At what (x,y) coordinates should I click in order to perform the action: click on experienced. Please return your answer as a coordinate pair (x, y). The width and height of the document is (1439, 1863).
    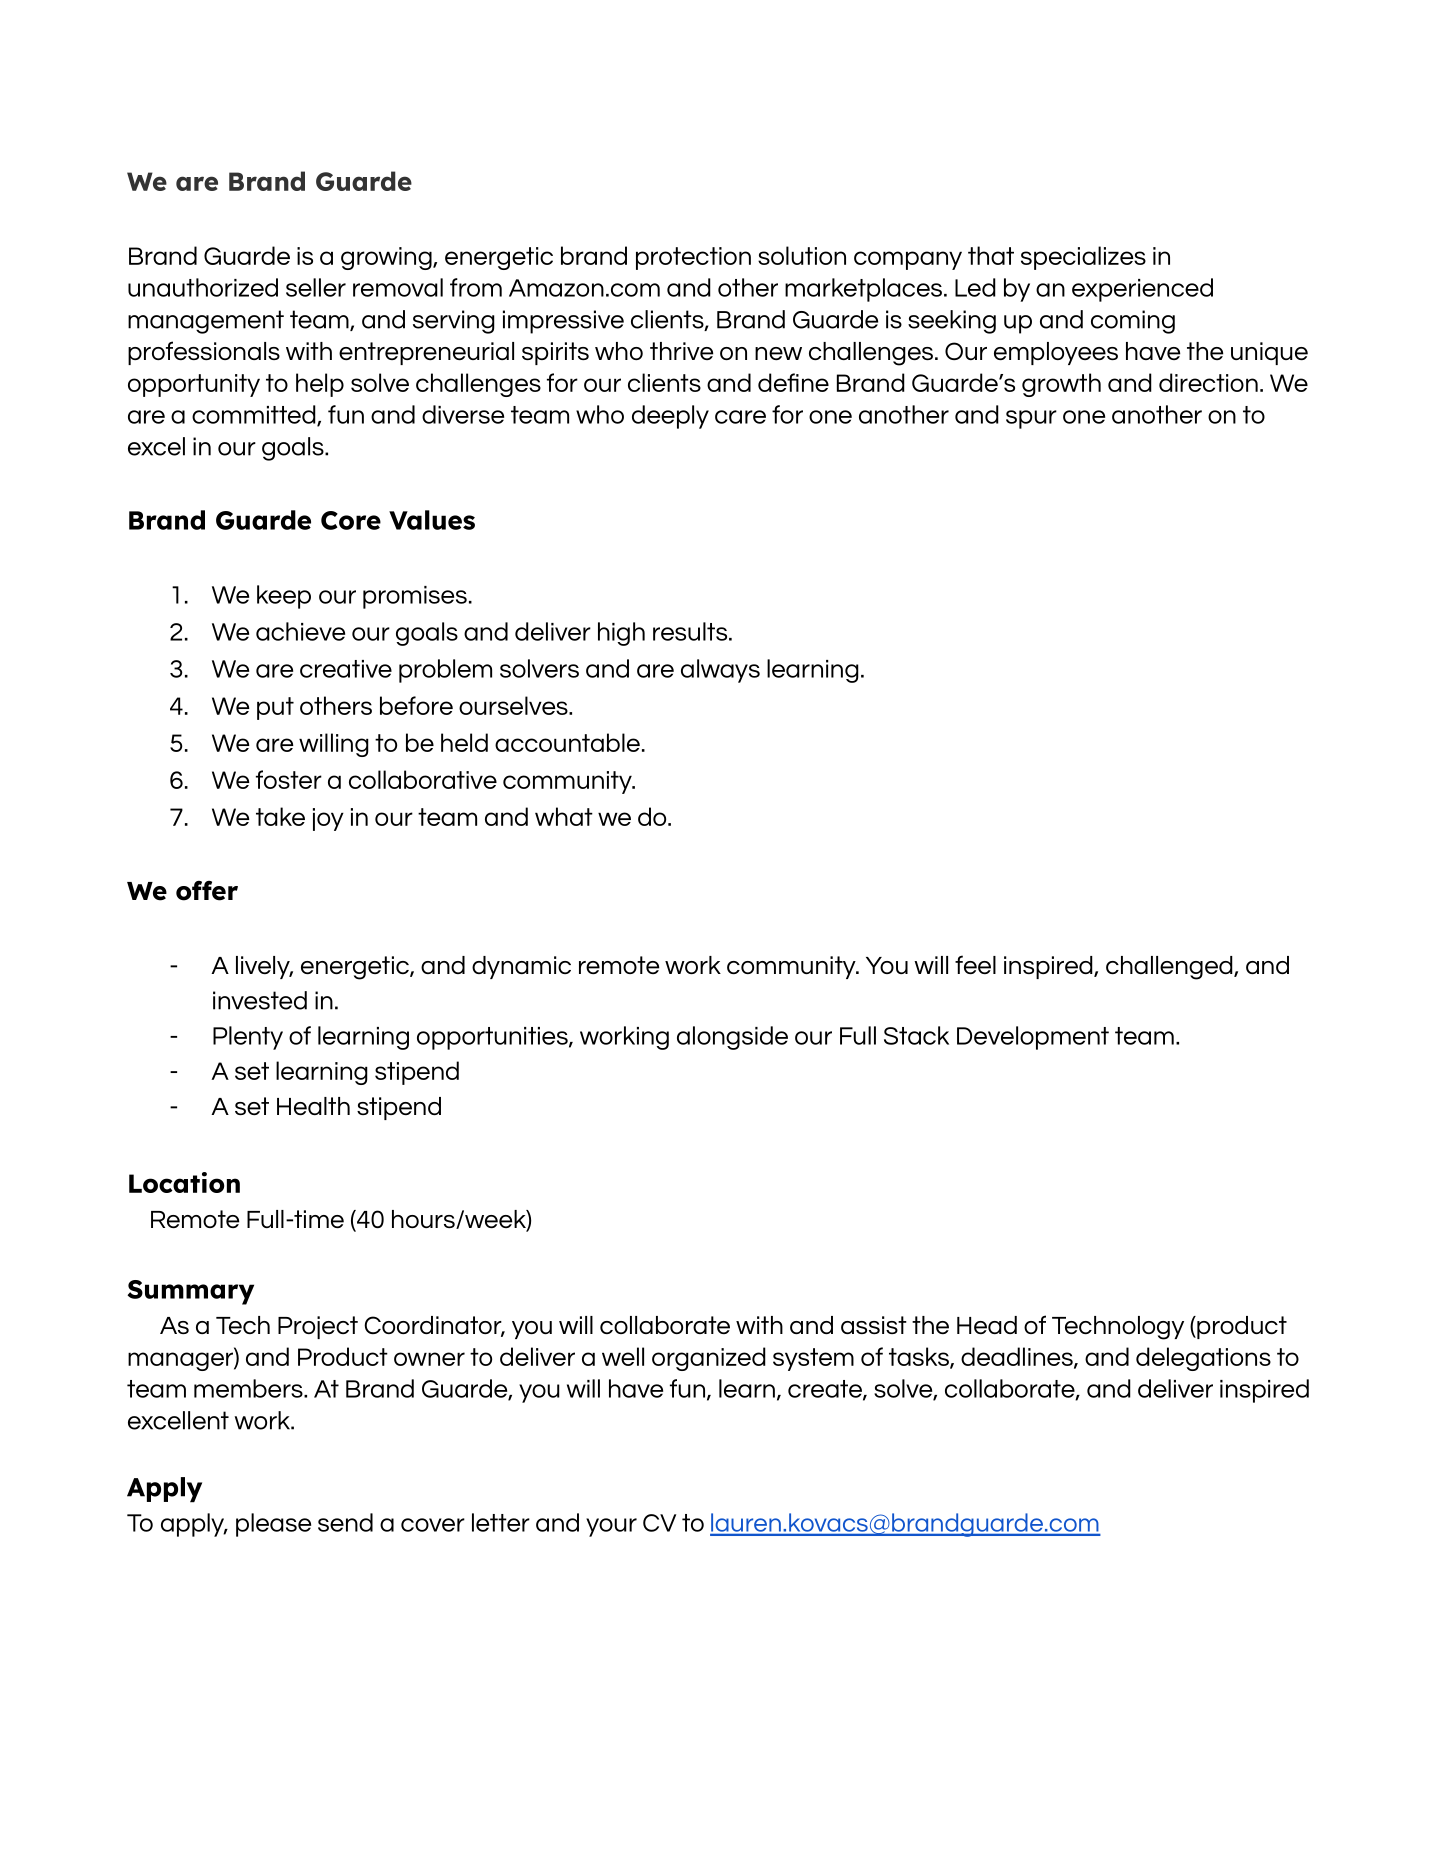
    Looking at the image, I should click on (1142, 290).
